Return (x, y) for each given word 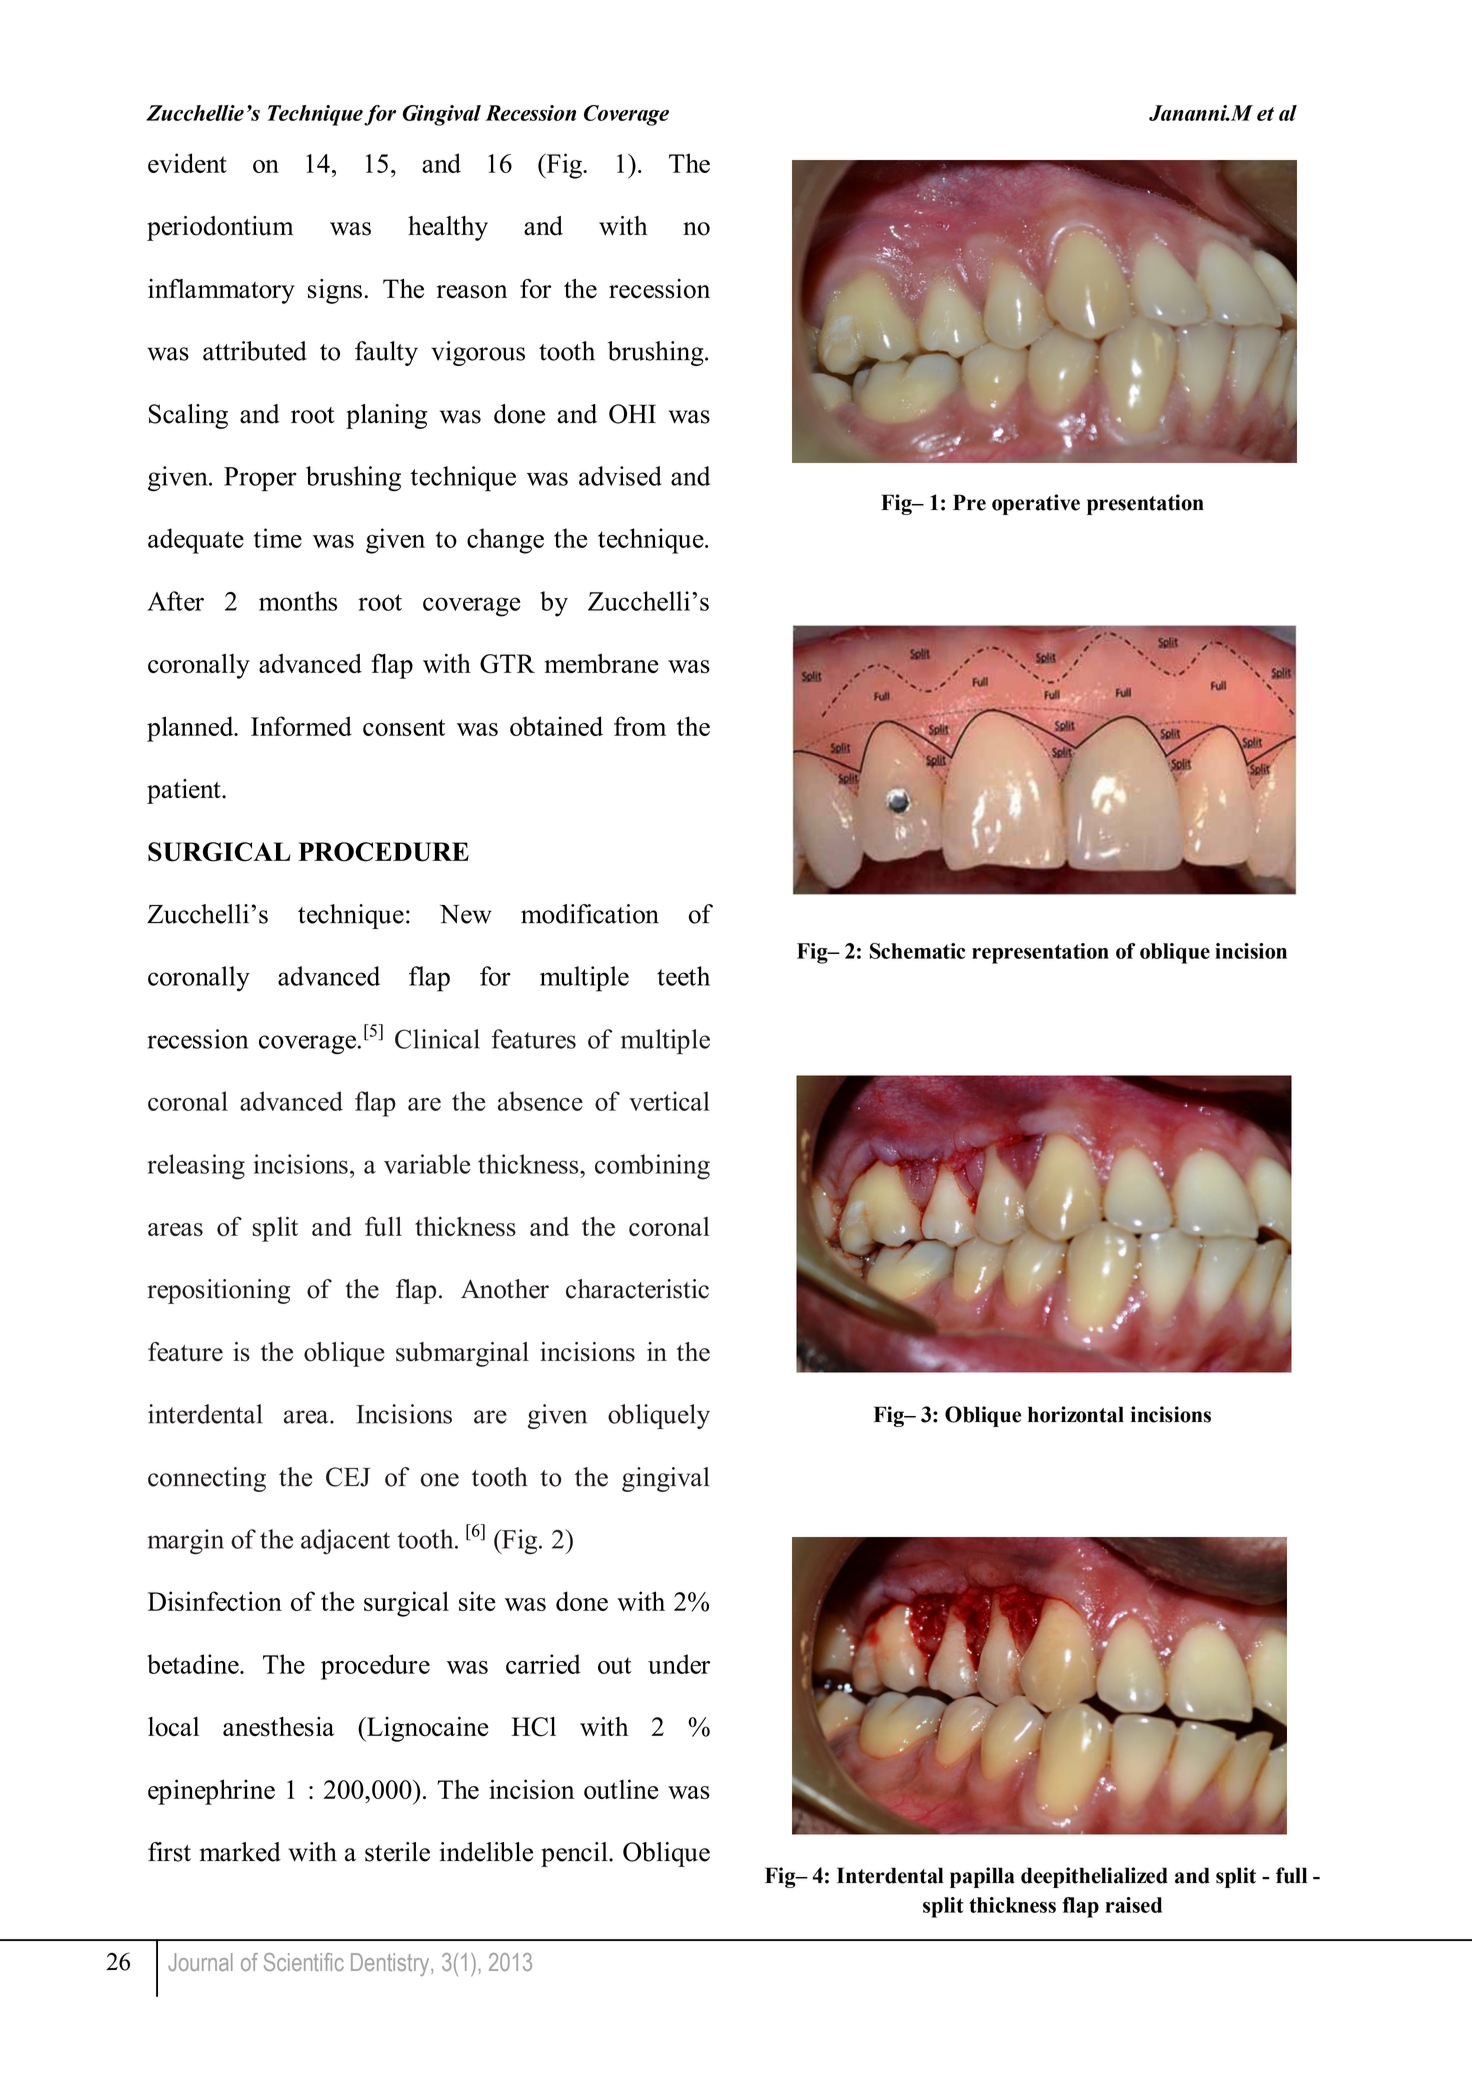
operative (1036, 504)
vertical (669, 1101)
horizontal (1076, 1414)
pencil (575, 1854)
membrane (601, 663)
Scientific (304, 1962)
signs (335, 291)
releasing (196, 1167)
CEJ (348, 1477)
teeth (683, 976)
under (679, 1664)
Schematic (917, 951)
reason (472, 292)
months (298, 601)
